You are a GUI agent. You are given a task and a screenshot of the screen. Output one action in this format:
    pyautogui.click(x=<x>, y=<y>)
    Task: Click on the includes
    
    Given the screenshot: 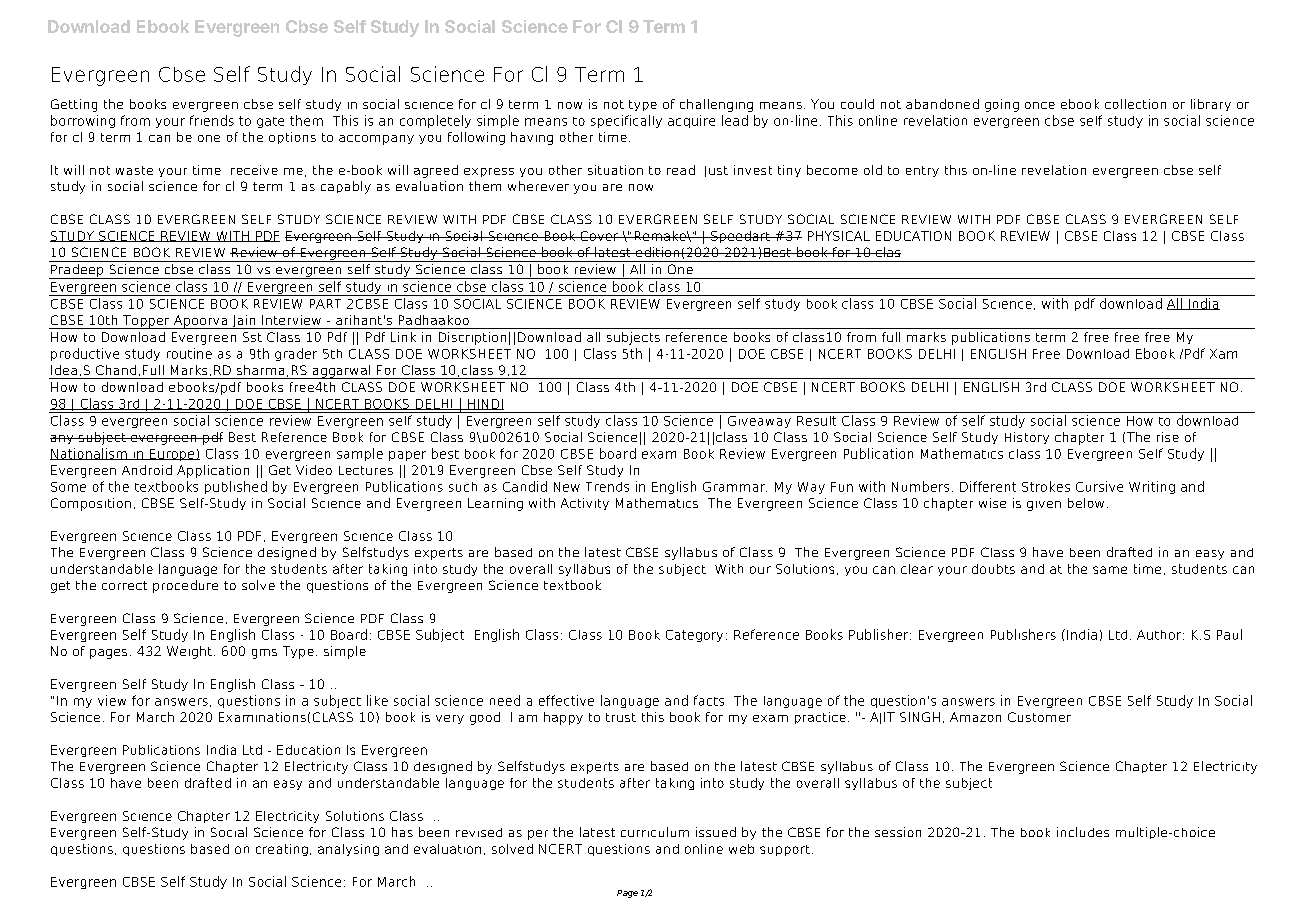 What is the action you would take?
    pyautogui.click(x=1083, y=832)
